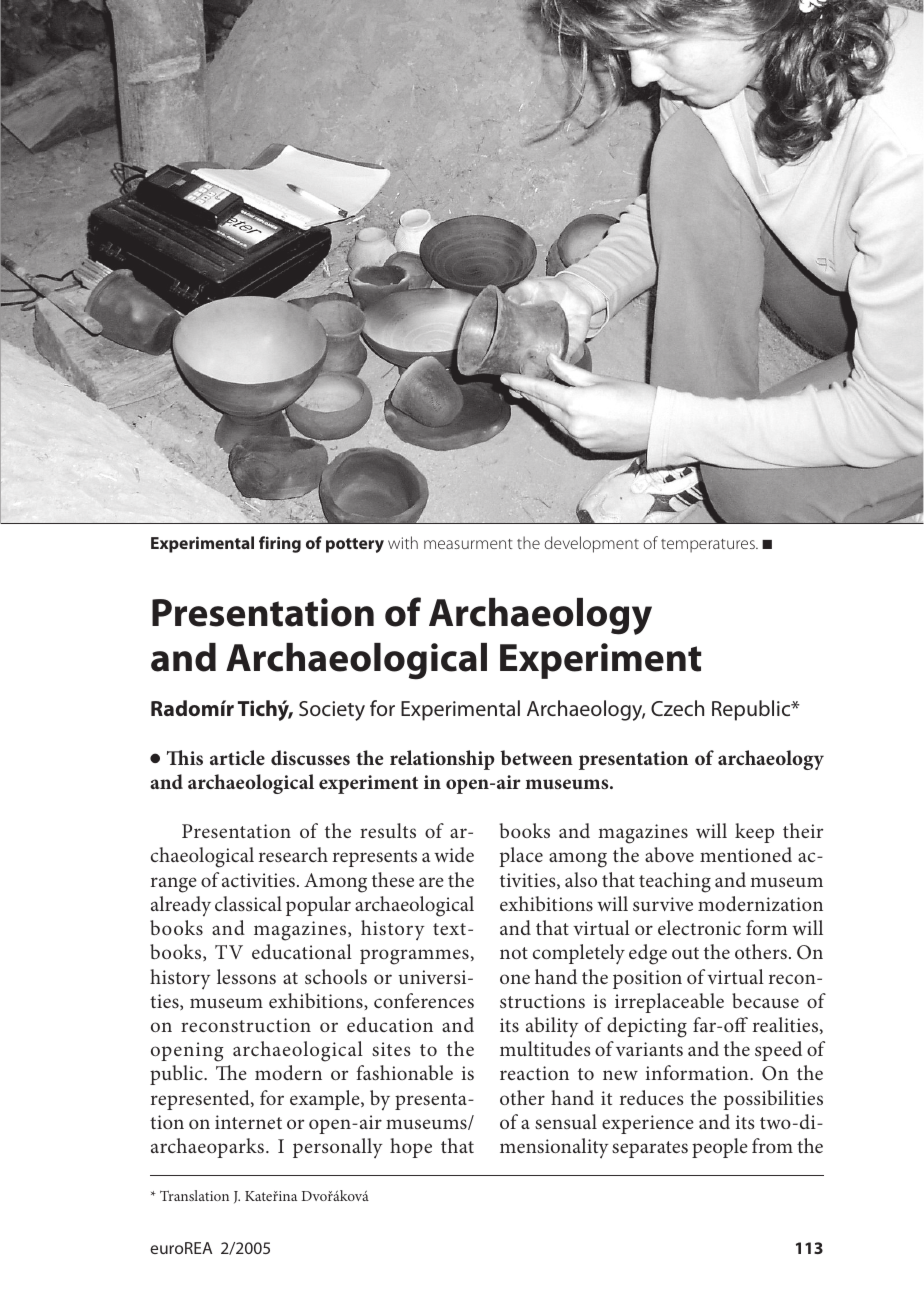 The height and width of the page is (1310, 924). Describe the element at coordinates (355, 545) in the page. I see `pottery` at that location.
